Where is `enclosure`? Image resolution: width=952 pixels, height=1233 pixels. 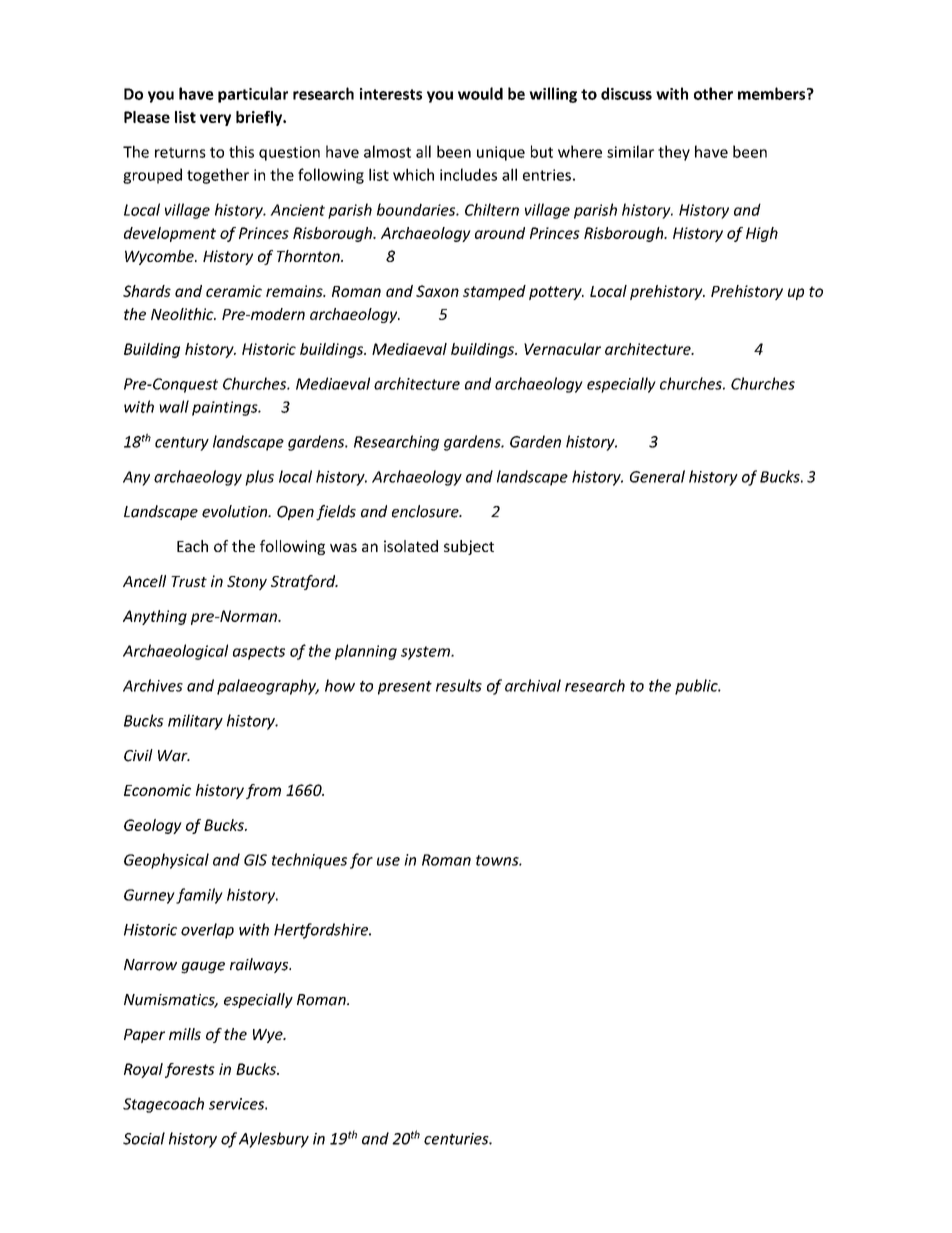
enclosure is located at coordinates (426, 511).
